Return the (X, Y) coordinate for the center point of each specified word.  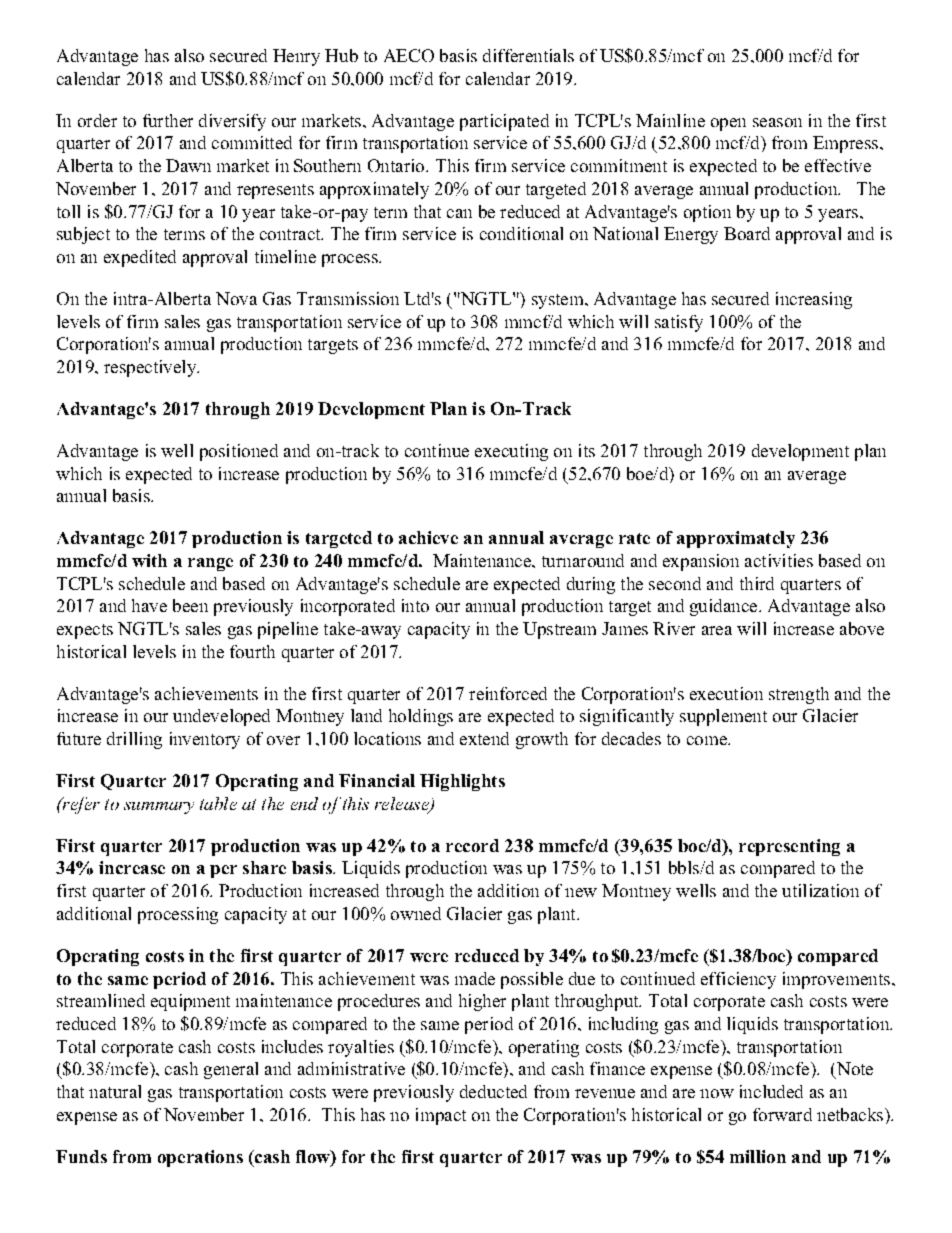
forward (782, 1114)
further (168, 120)
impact (441, 1116)
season (777, 122)
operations (200, 1158)
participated (504, 122)
